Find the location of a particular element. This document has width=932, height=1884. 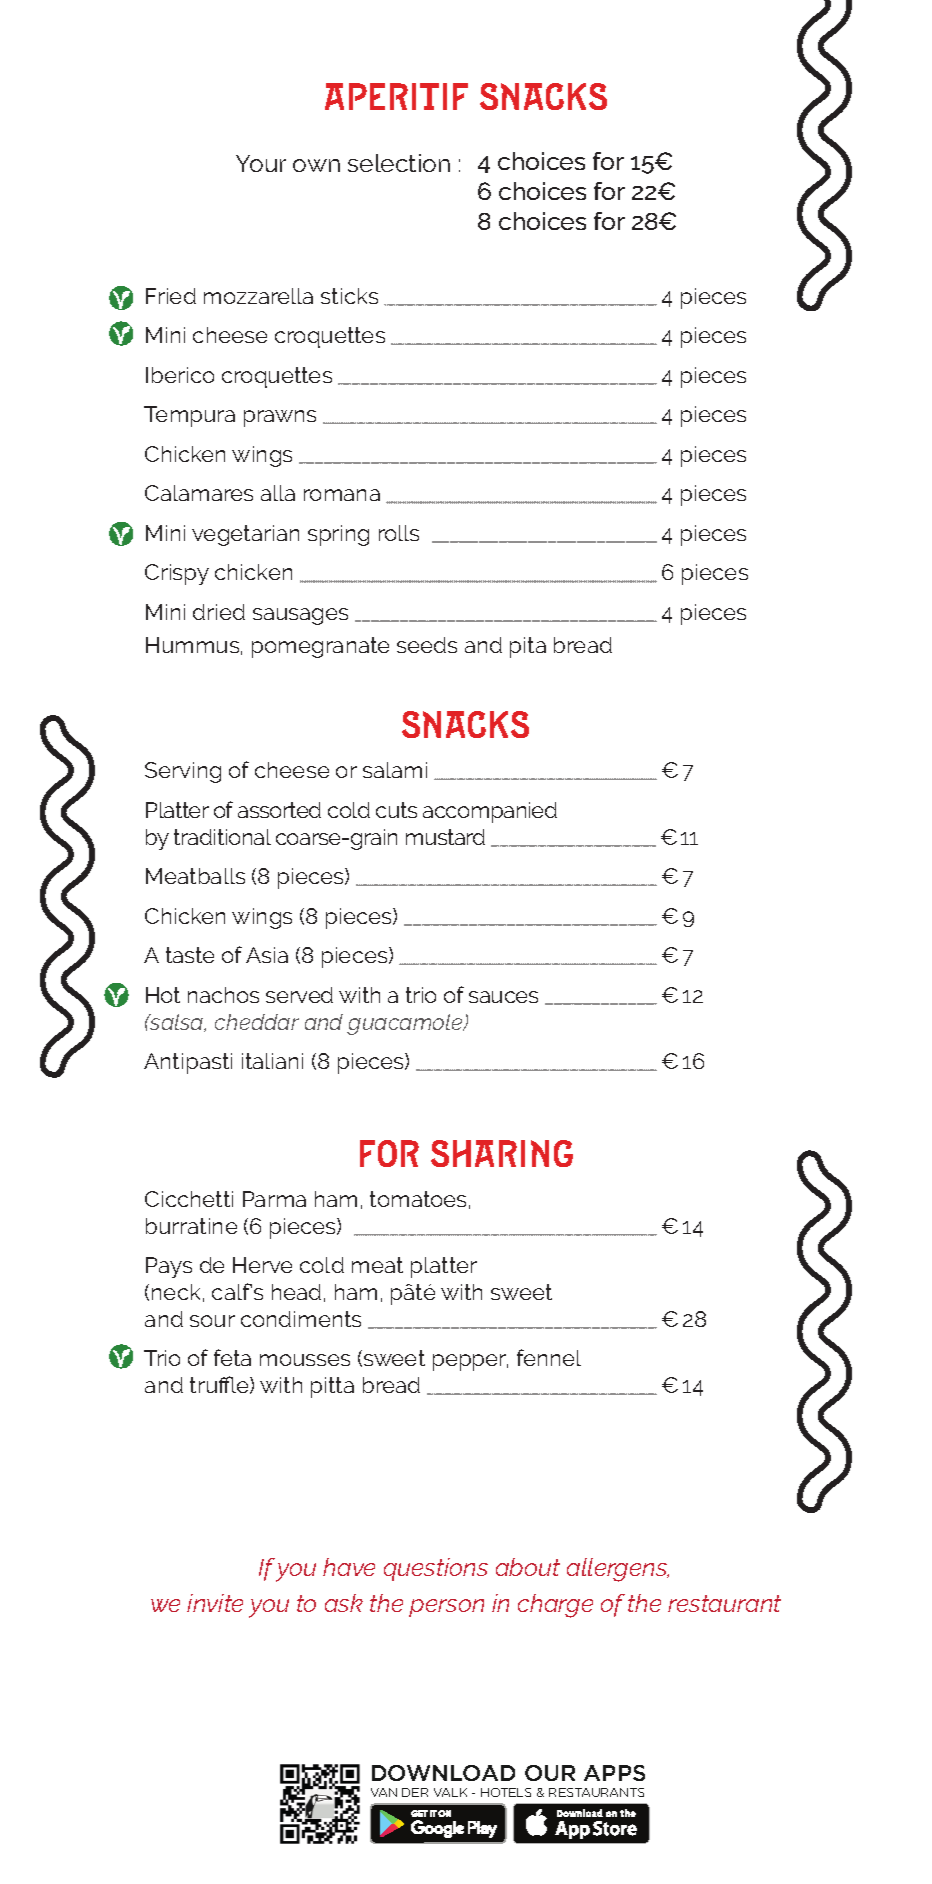

sauces is located at coordinates (503, 997).
